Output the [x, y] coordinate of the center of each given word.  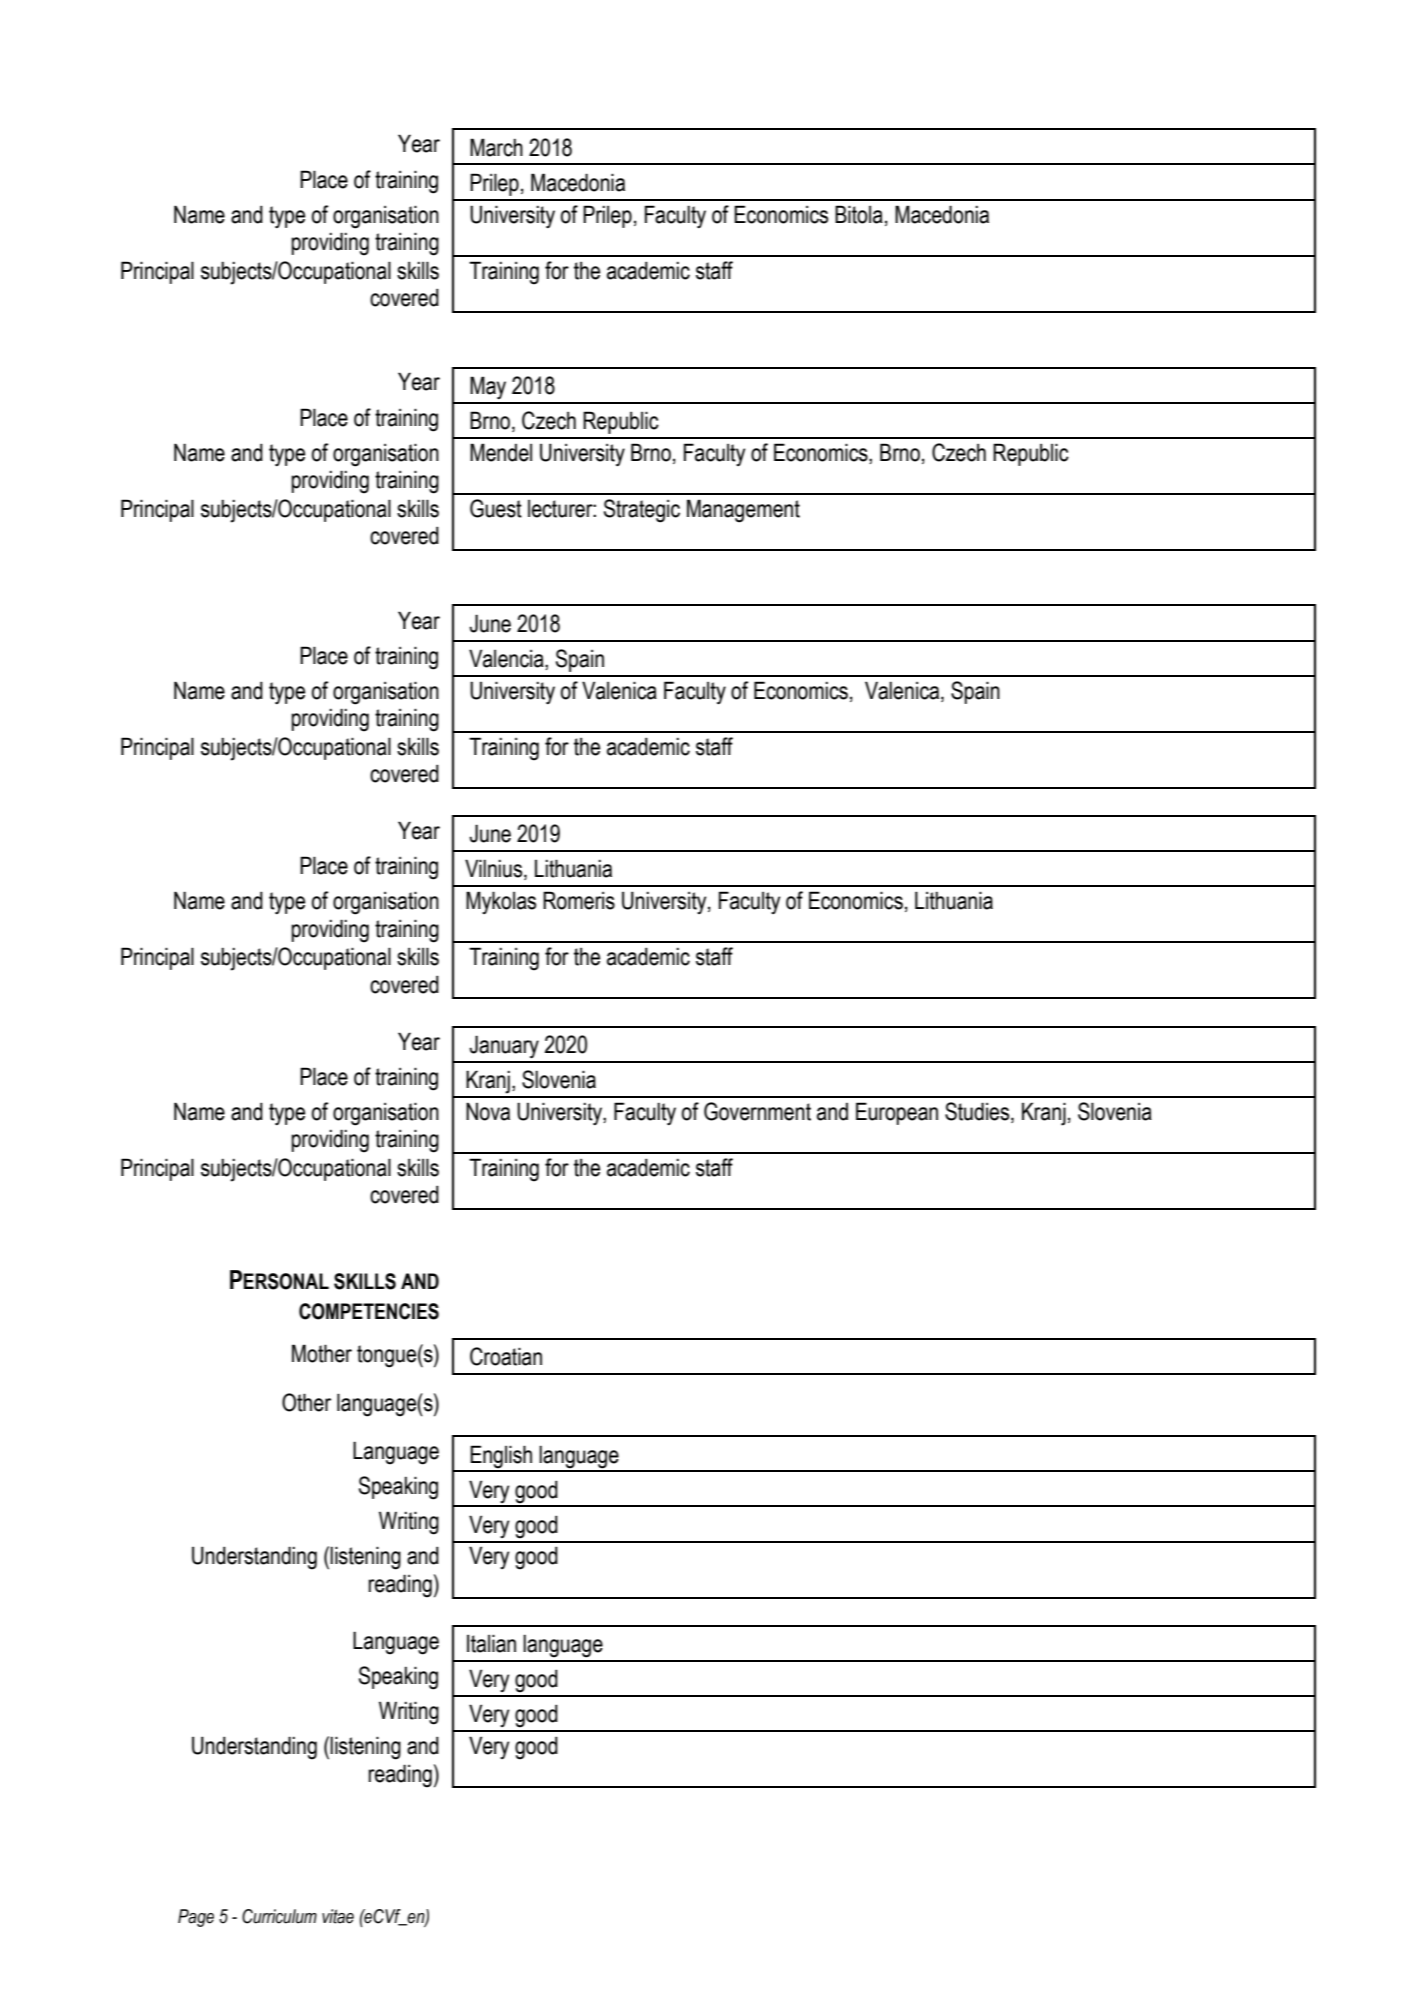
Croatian [506, 1356]
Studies [978, 1112]
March [496, 147]
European [897, 1113]
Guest [496, 508]
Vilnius [495, 869]
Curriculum [279, 1916]
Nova [488, 1111]
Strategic [642, 511]
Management [743, 511]
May [488, 387]
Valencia [507, 658]
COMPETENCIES [369, 1311]
